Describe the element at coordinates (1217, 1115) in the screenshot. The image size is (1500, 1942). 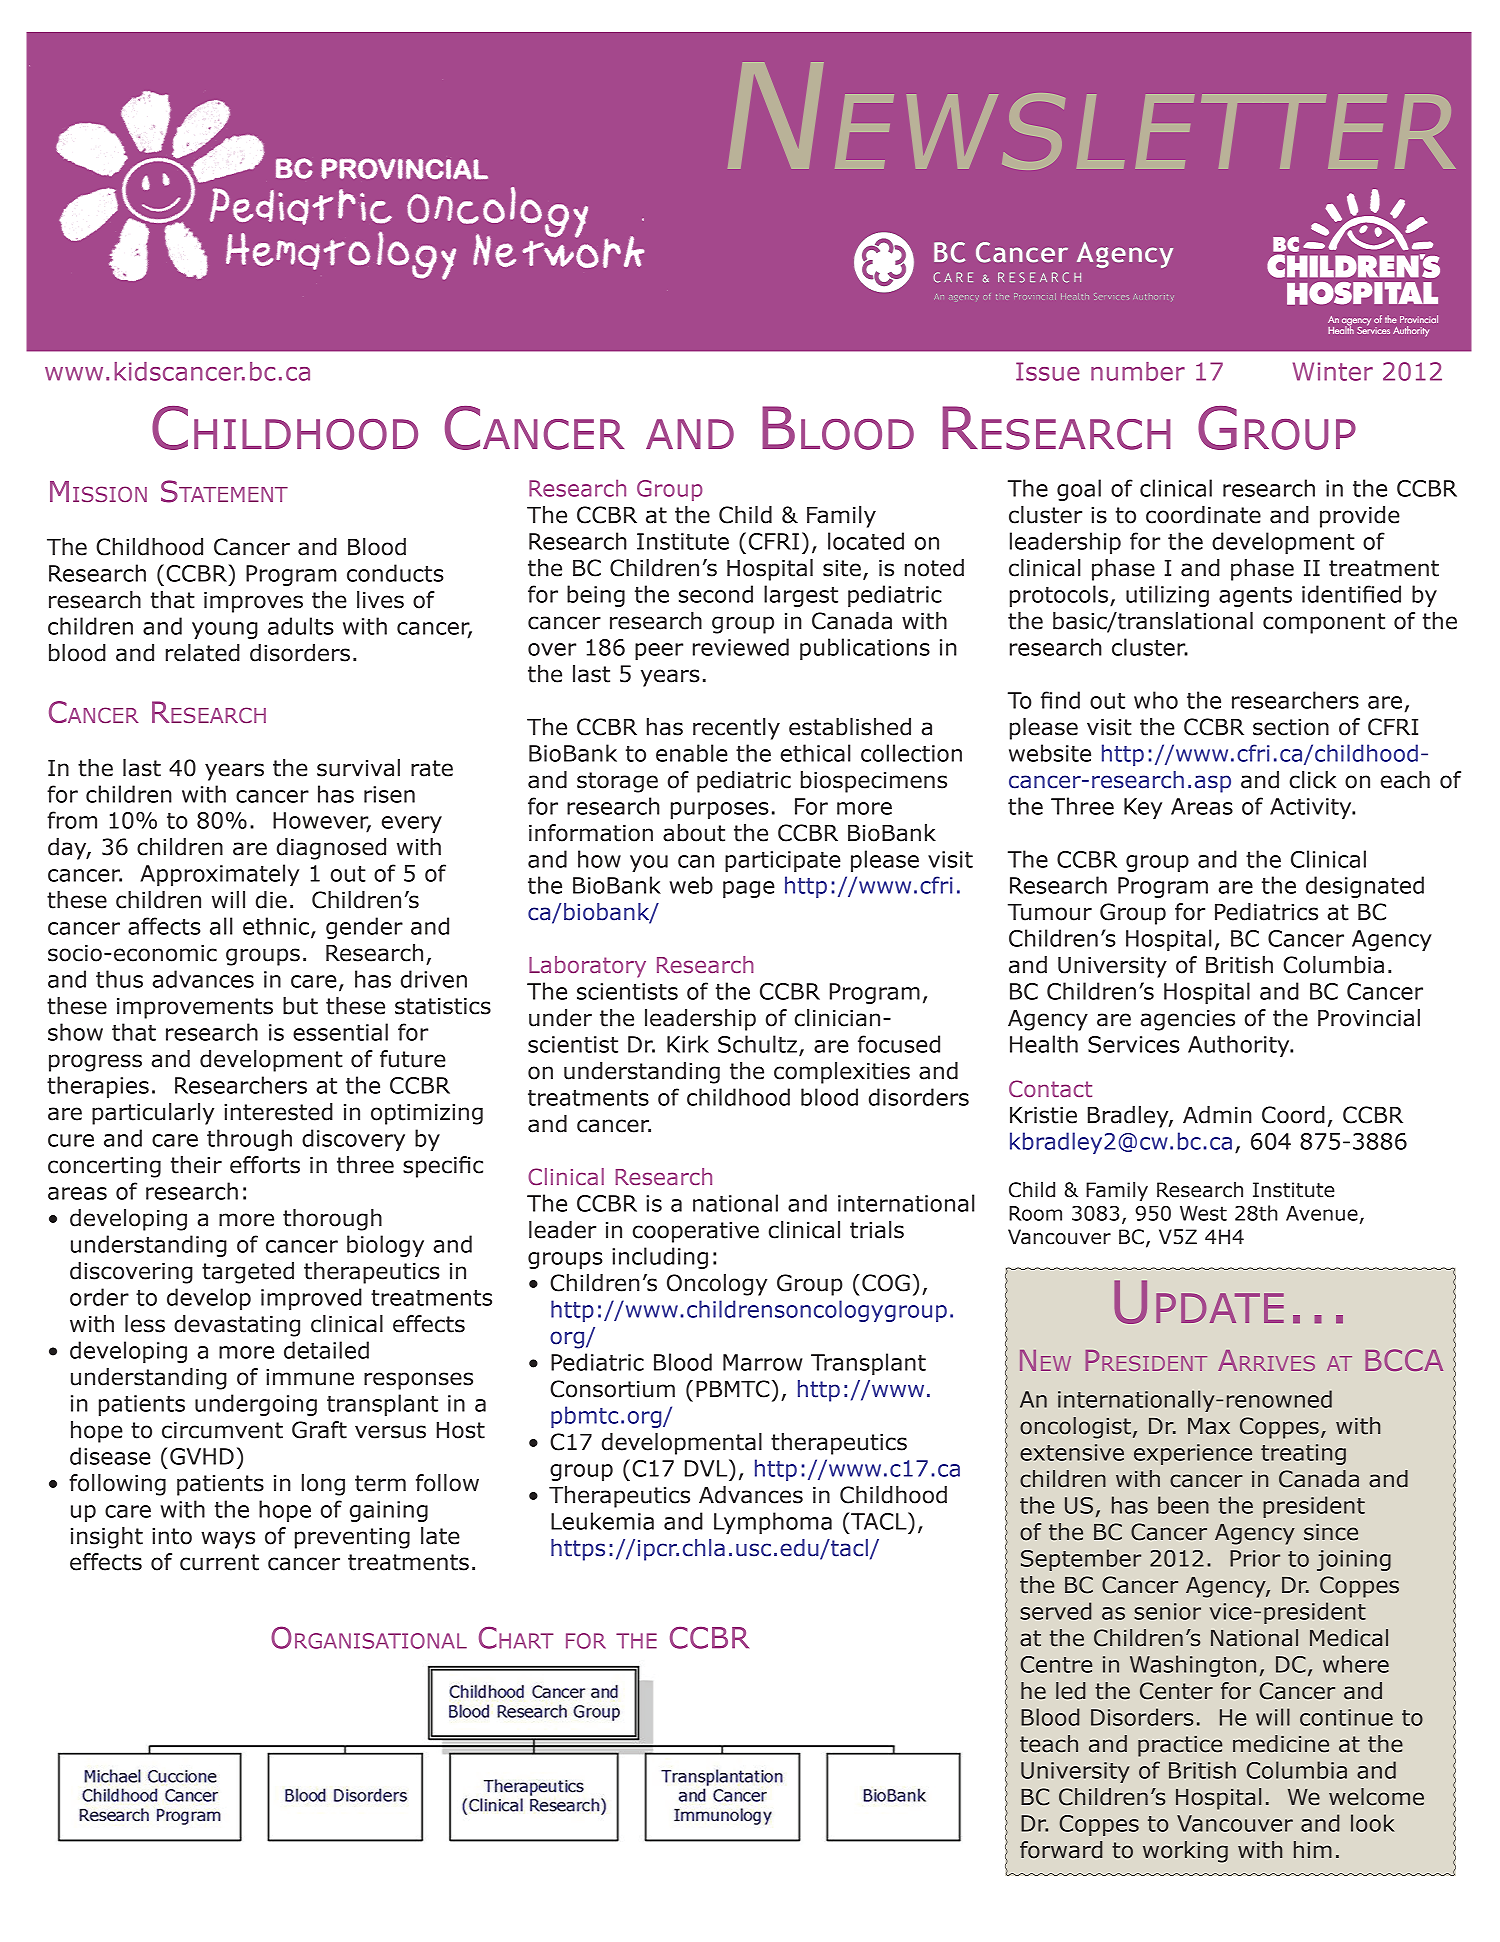
I see `Admin` at that location.
